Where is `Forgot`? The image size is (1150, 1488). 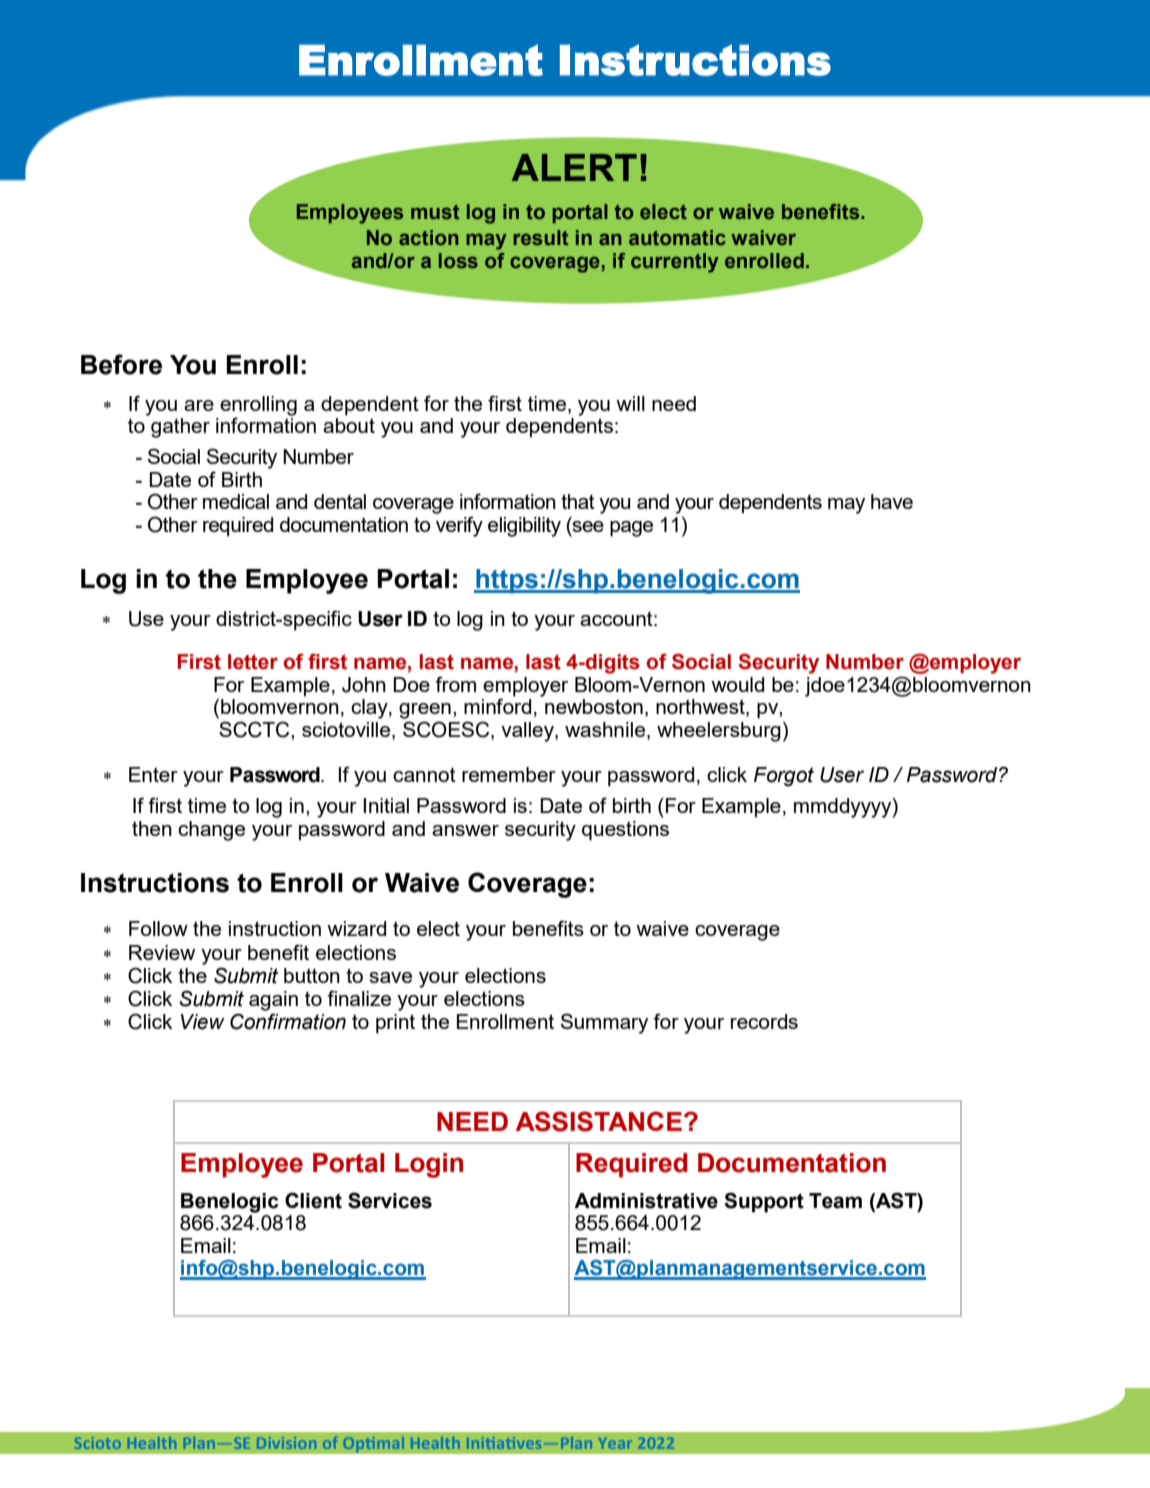
Forgot is located at coordinates (784, 777).
